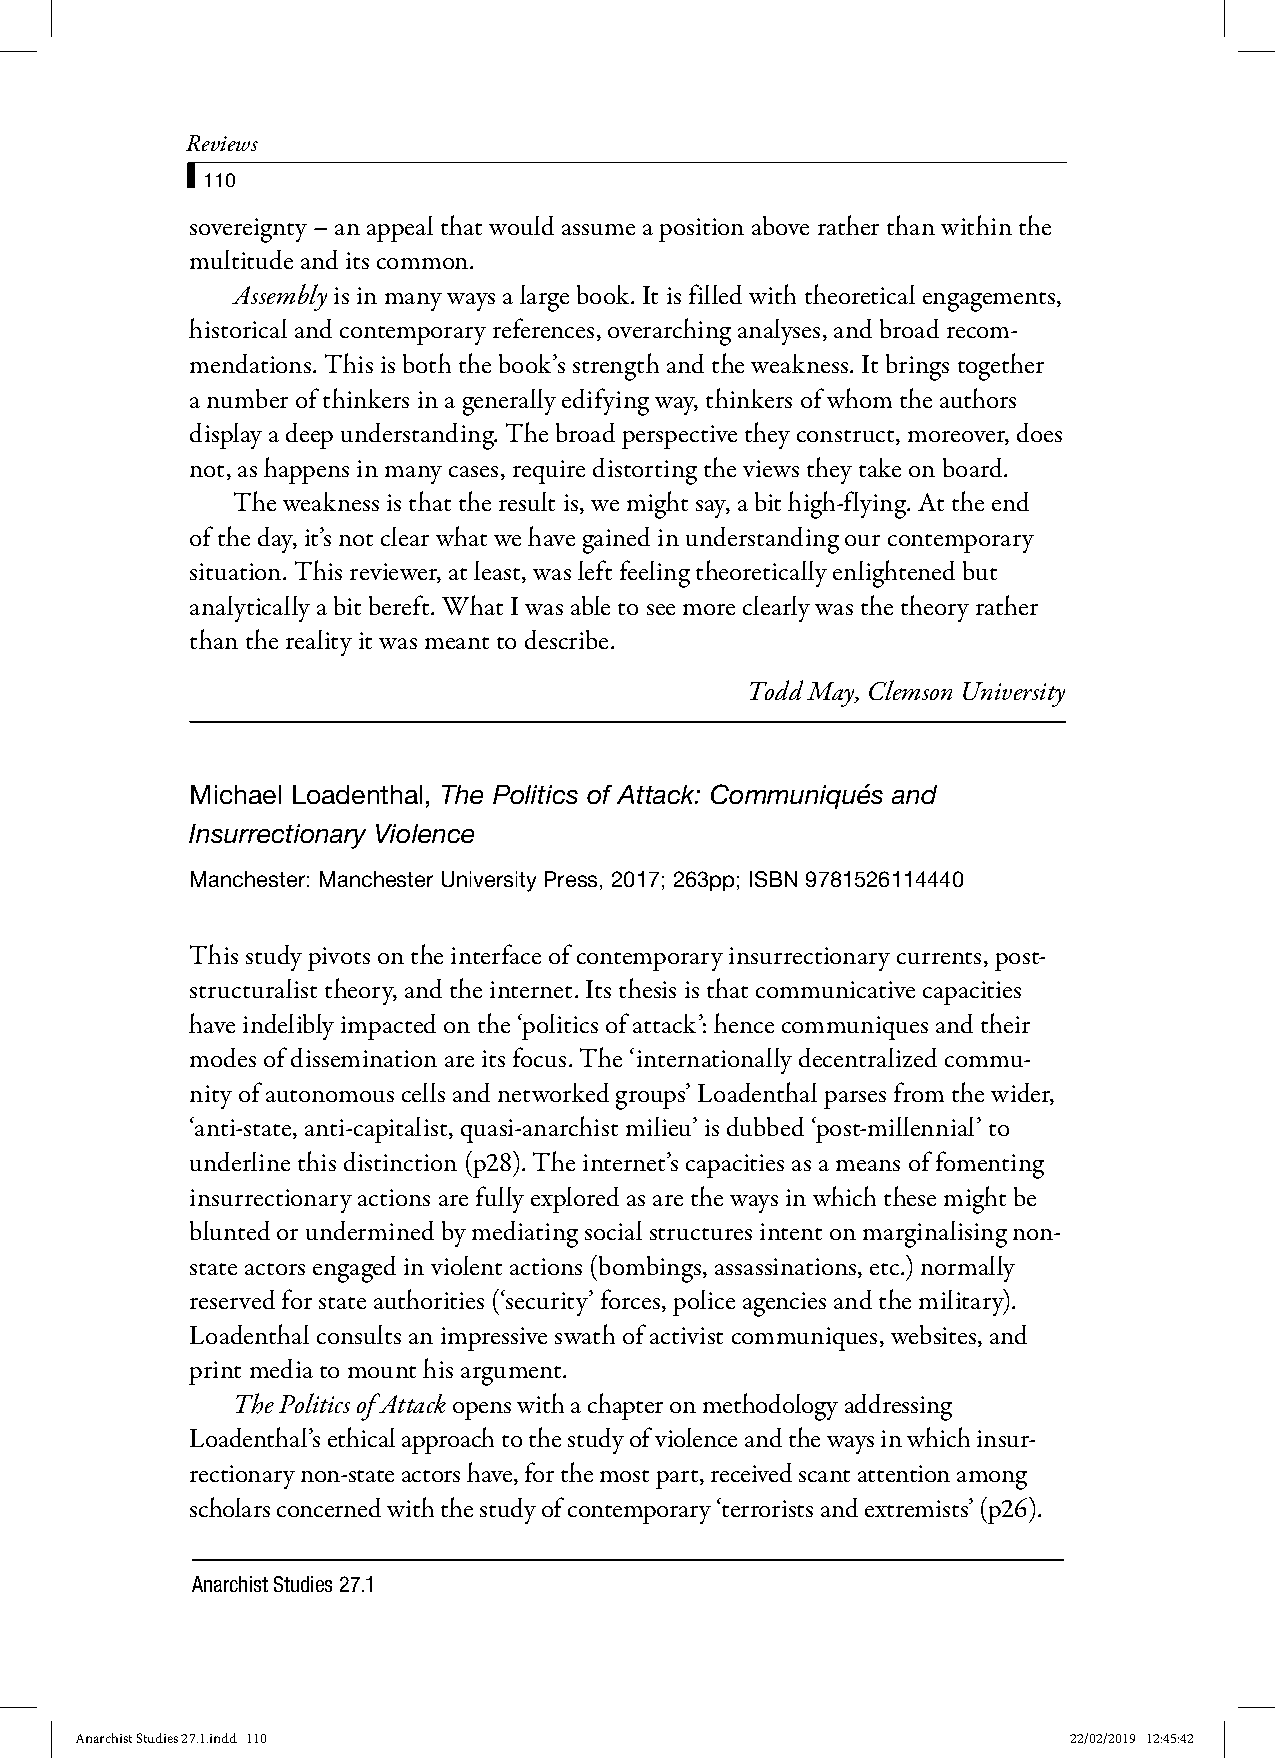  Describe the element at coordinates (598, 229) in the image. I see `assume` at that location.
